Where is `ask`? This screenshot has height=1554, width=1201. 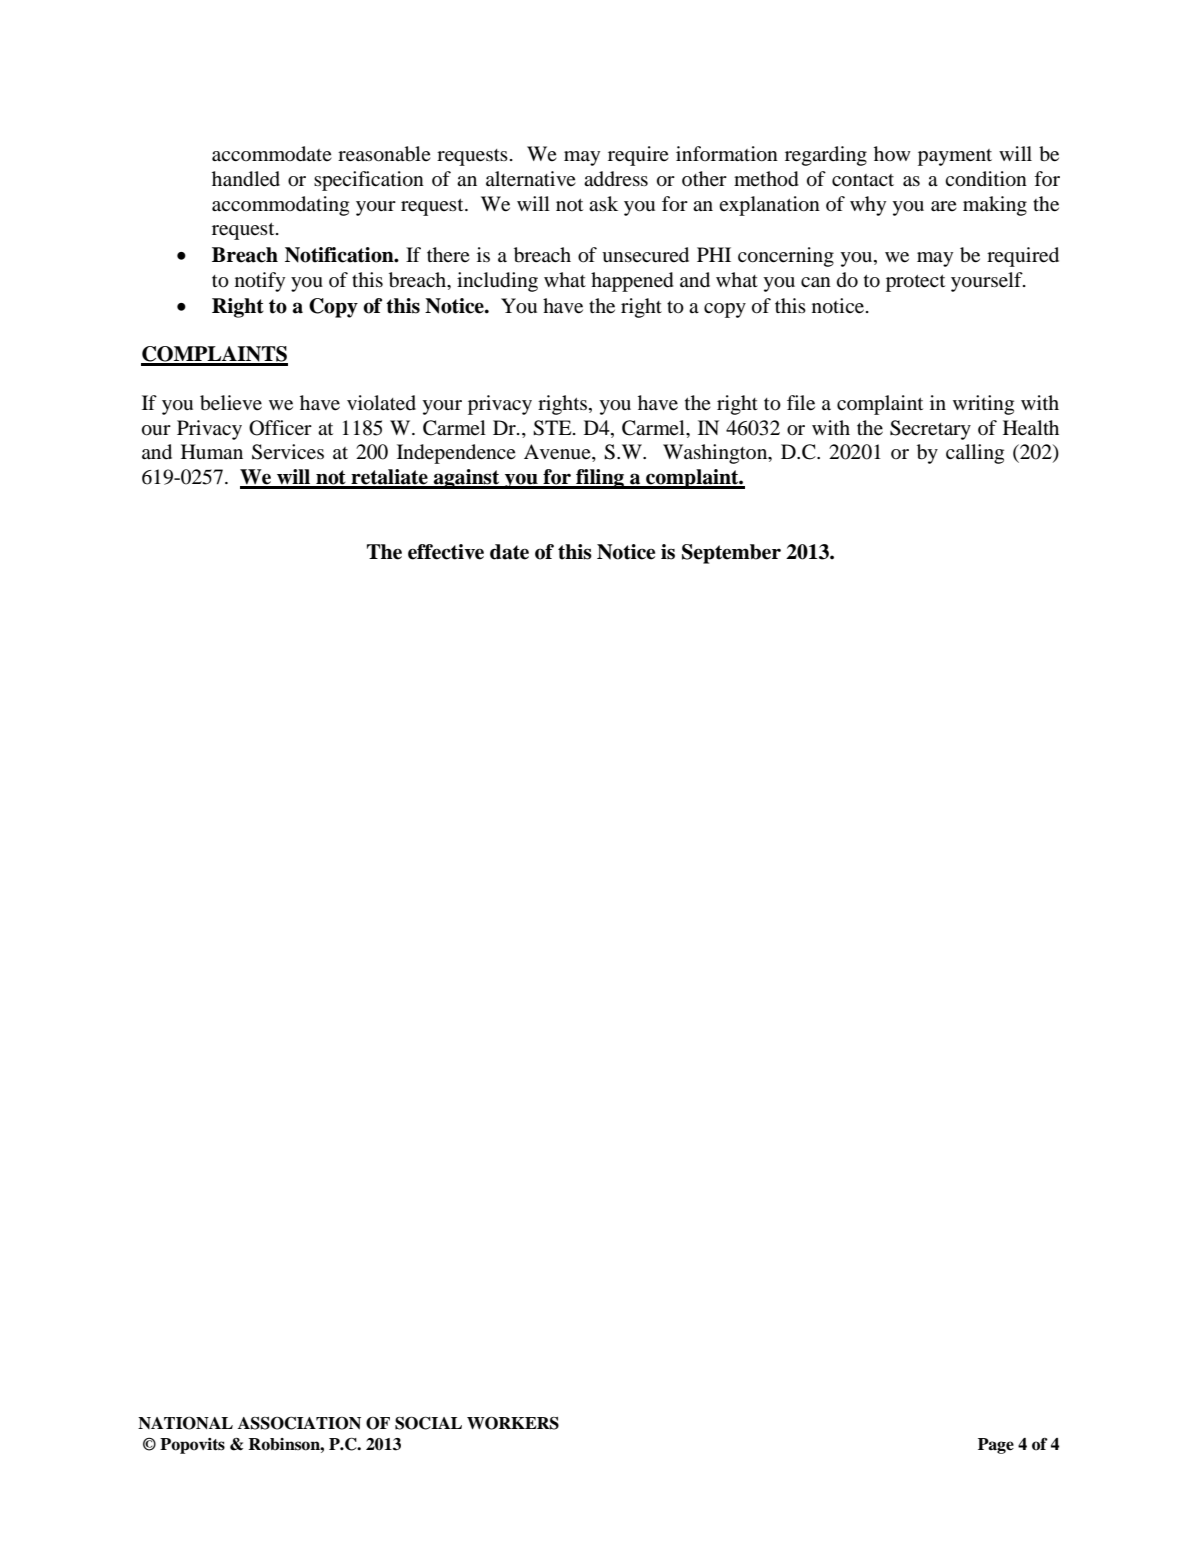
ask is located at coordinates (603, 203).
